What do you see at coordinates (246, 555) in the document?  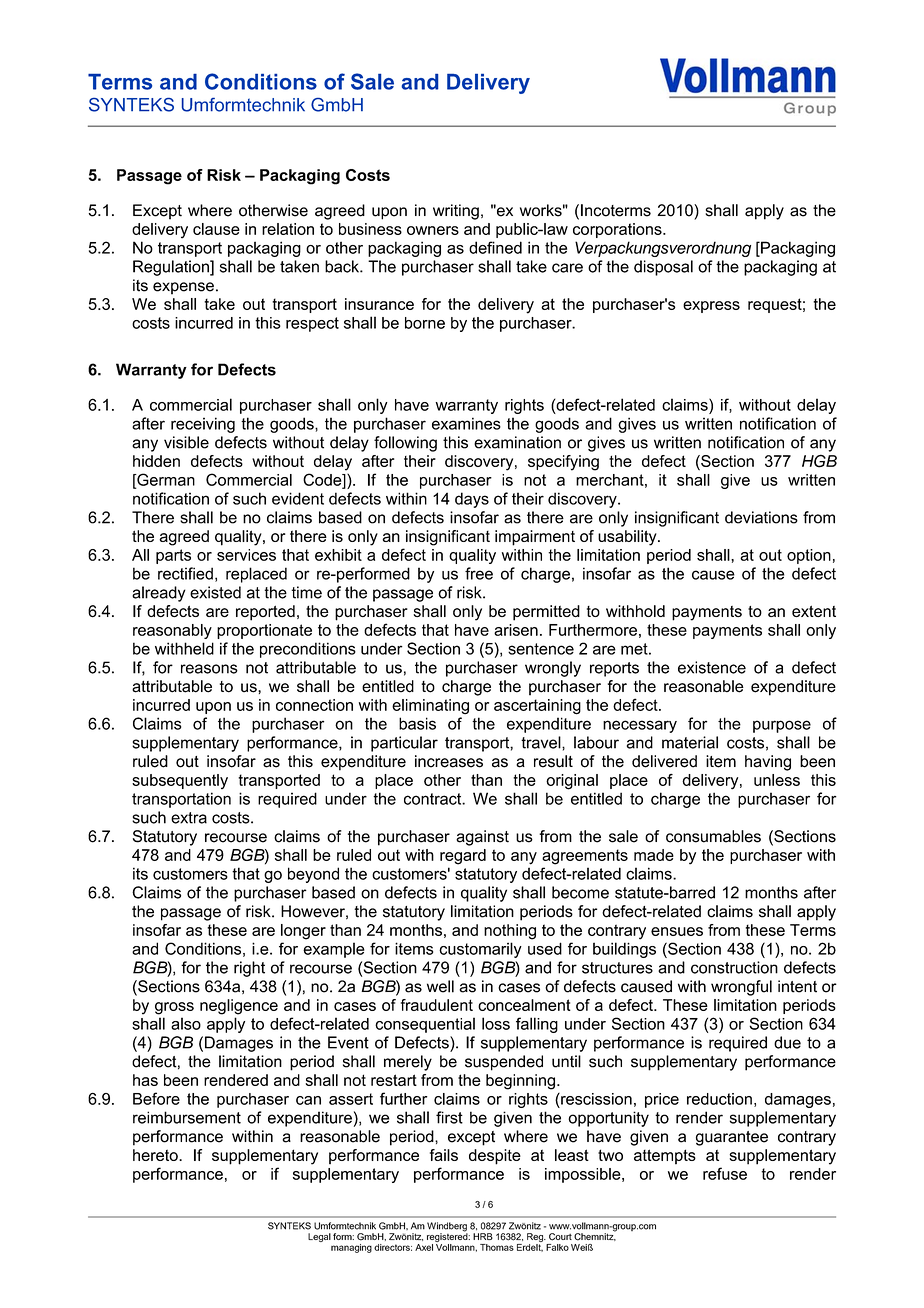 I see `services` at bounding box center [246, 555].
